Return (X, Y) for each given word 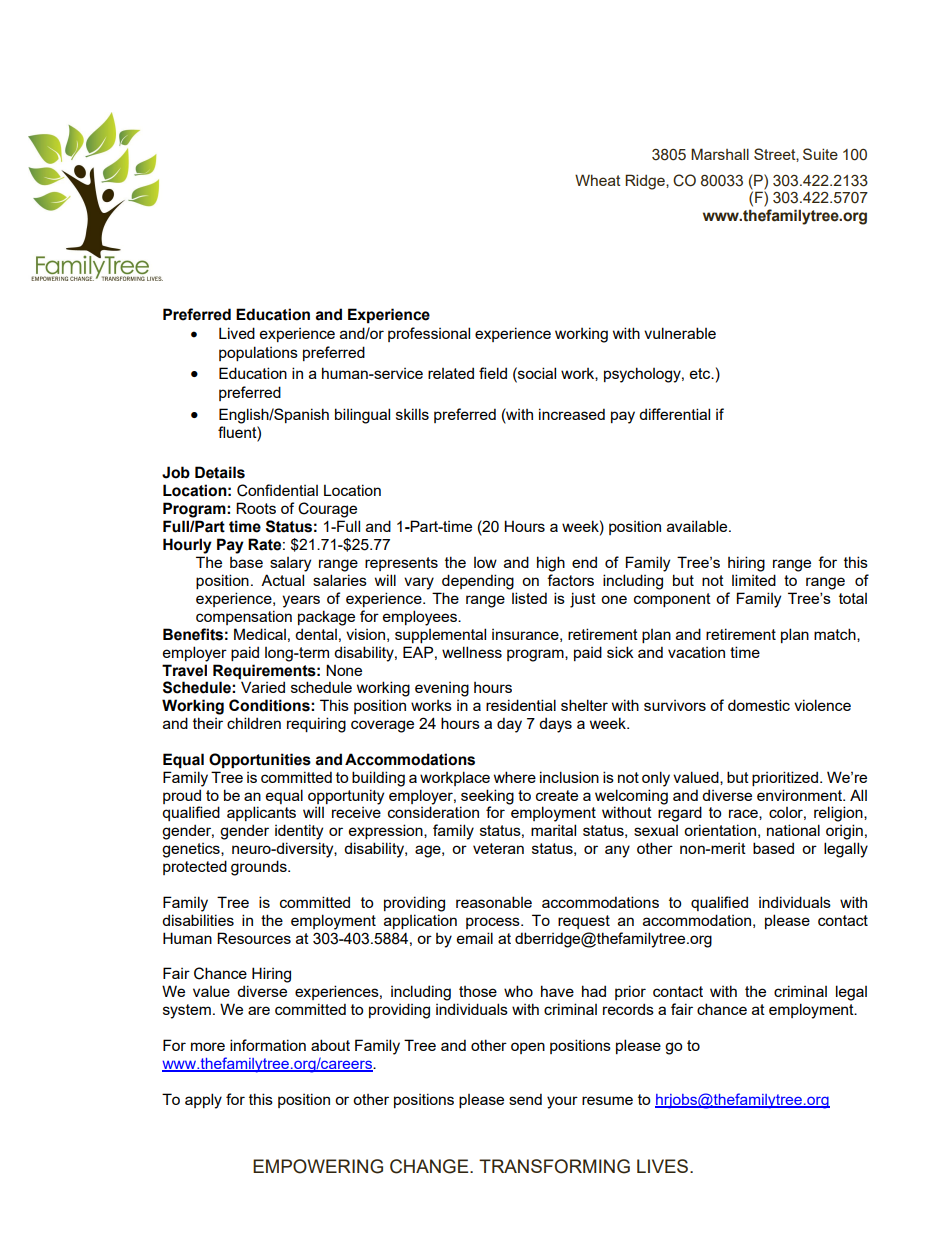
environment (801, 795)
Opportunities (260, 761)
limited (754, 580)
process (494, 923)
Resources (254, 938)
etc (701, 373)
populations (258, 353)
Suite (820, 154)
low (485, 562)
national (793, 830)
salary (290, 564)
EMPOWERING (318, 1166)
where (515, 777)
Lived (237, 333)
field (493, 373)
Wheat (598, 180)
